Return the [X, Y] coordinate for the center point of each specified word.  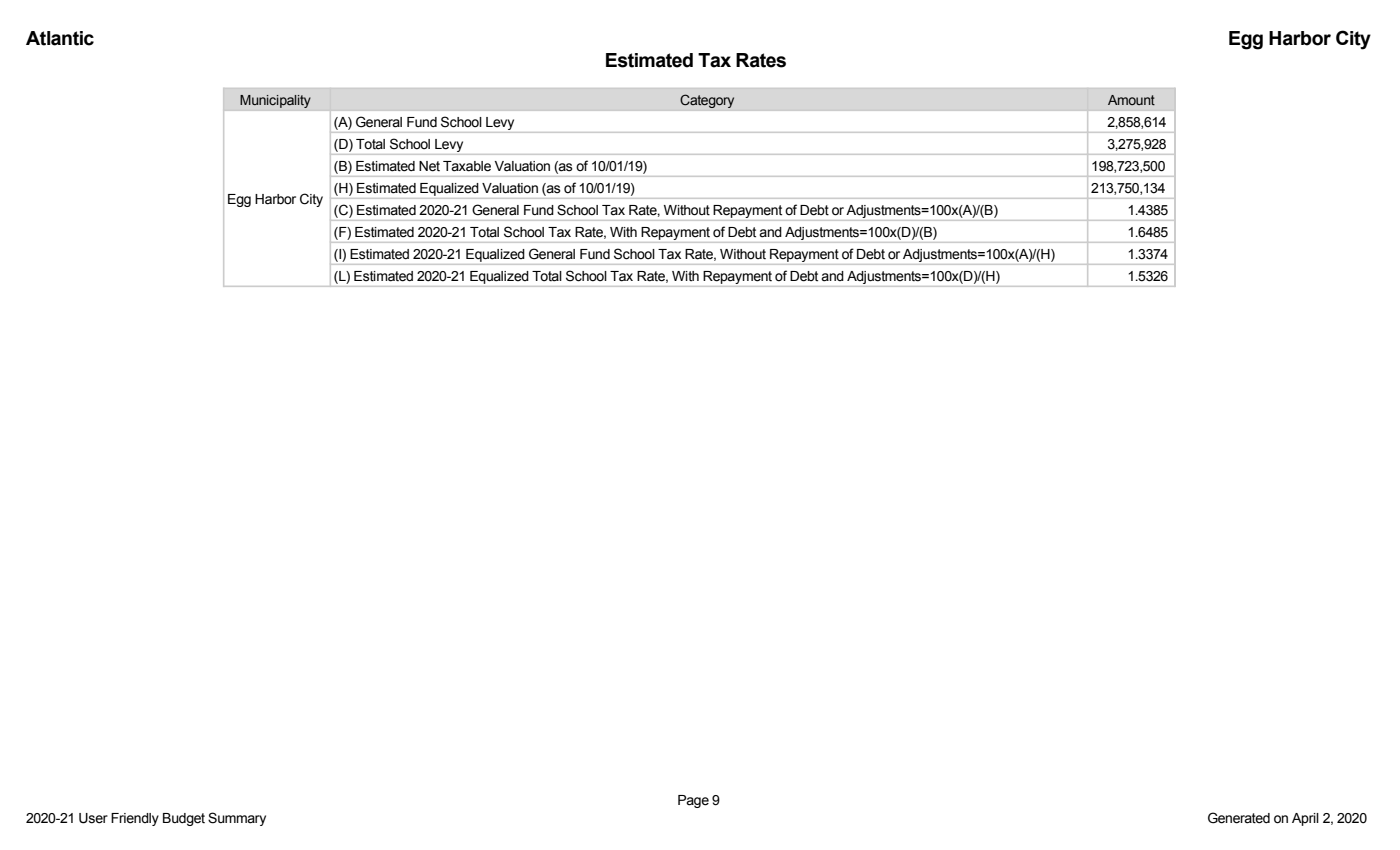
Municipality [275, 101]
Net [429, 166]
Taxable [467, 166]
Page [693, 801]
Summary [237, 819]
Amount [1131, 100]
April [1305, 819]
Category [707, 101]
